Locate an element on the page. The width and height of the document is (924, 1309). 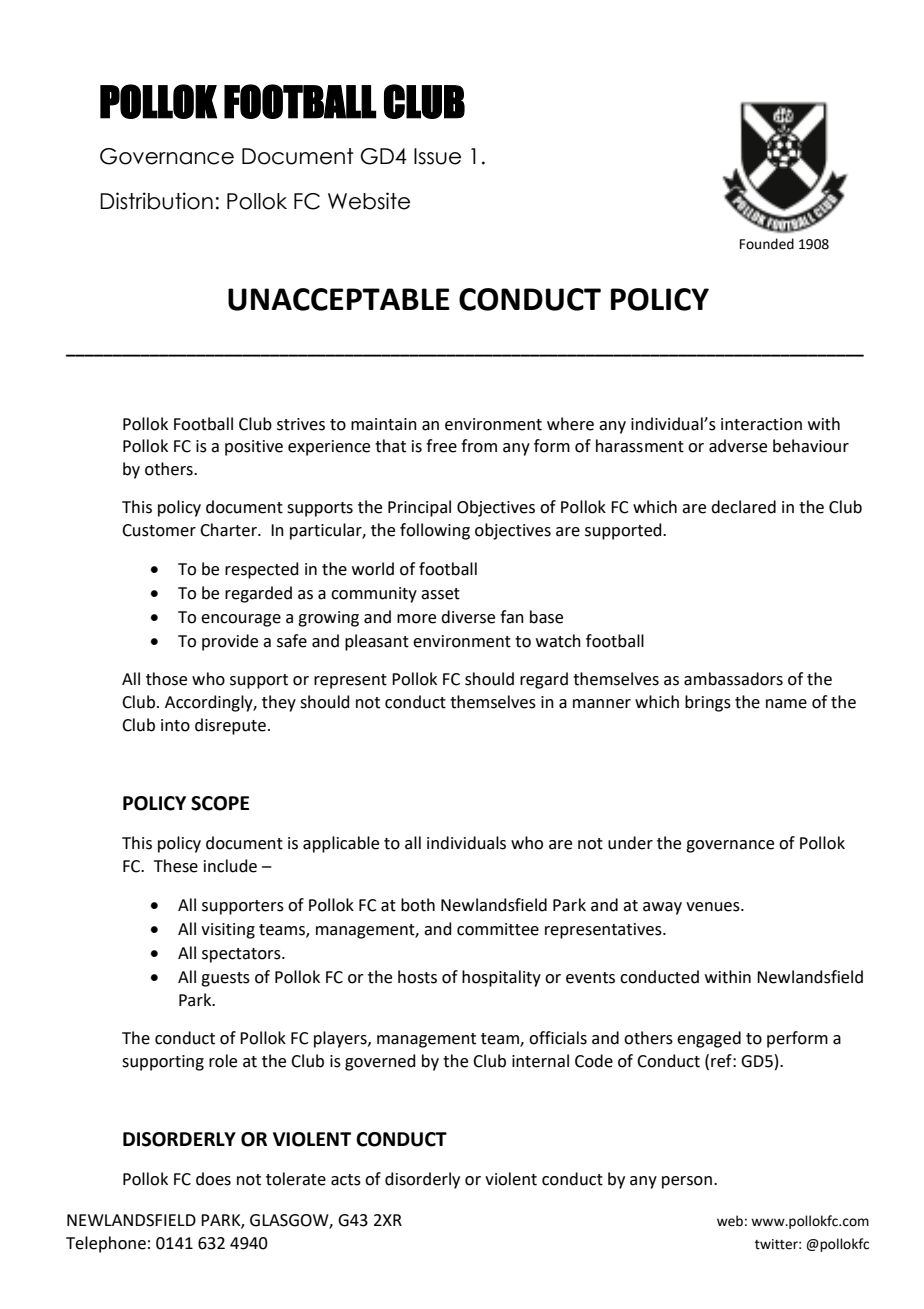
Issue is located at coordinates (437, 156).
